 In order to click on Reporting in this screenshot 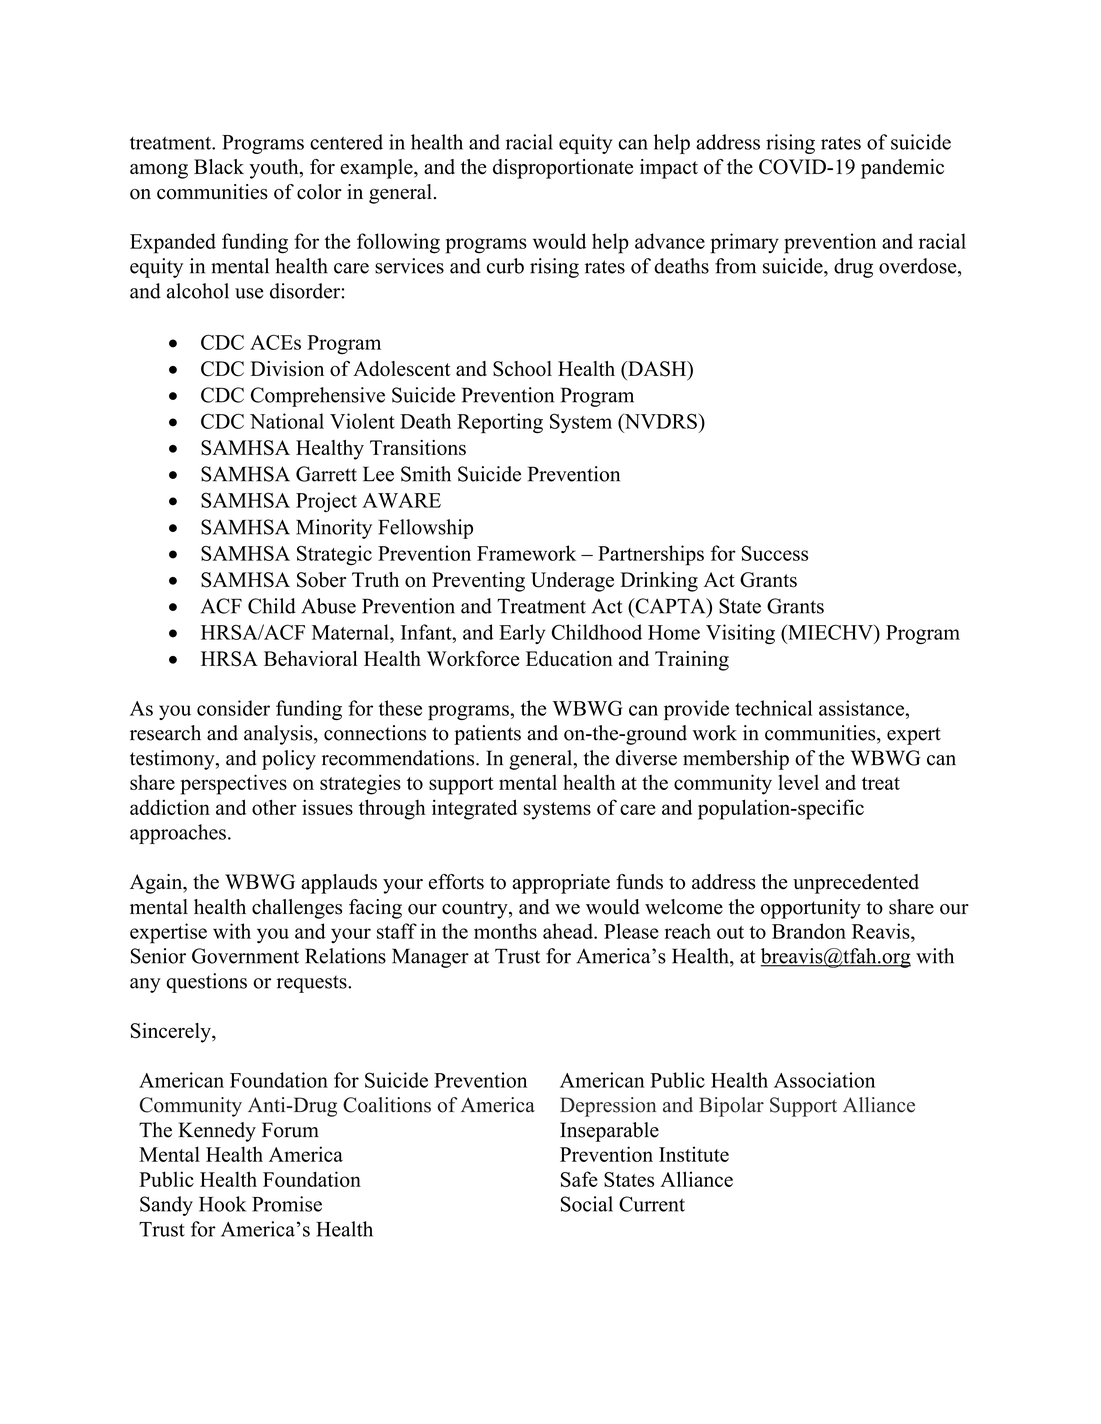, I will do `click(500, 423)`.
